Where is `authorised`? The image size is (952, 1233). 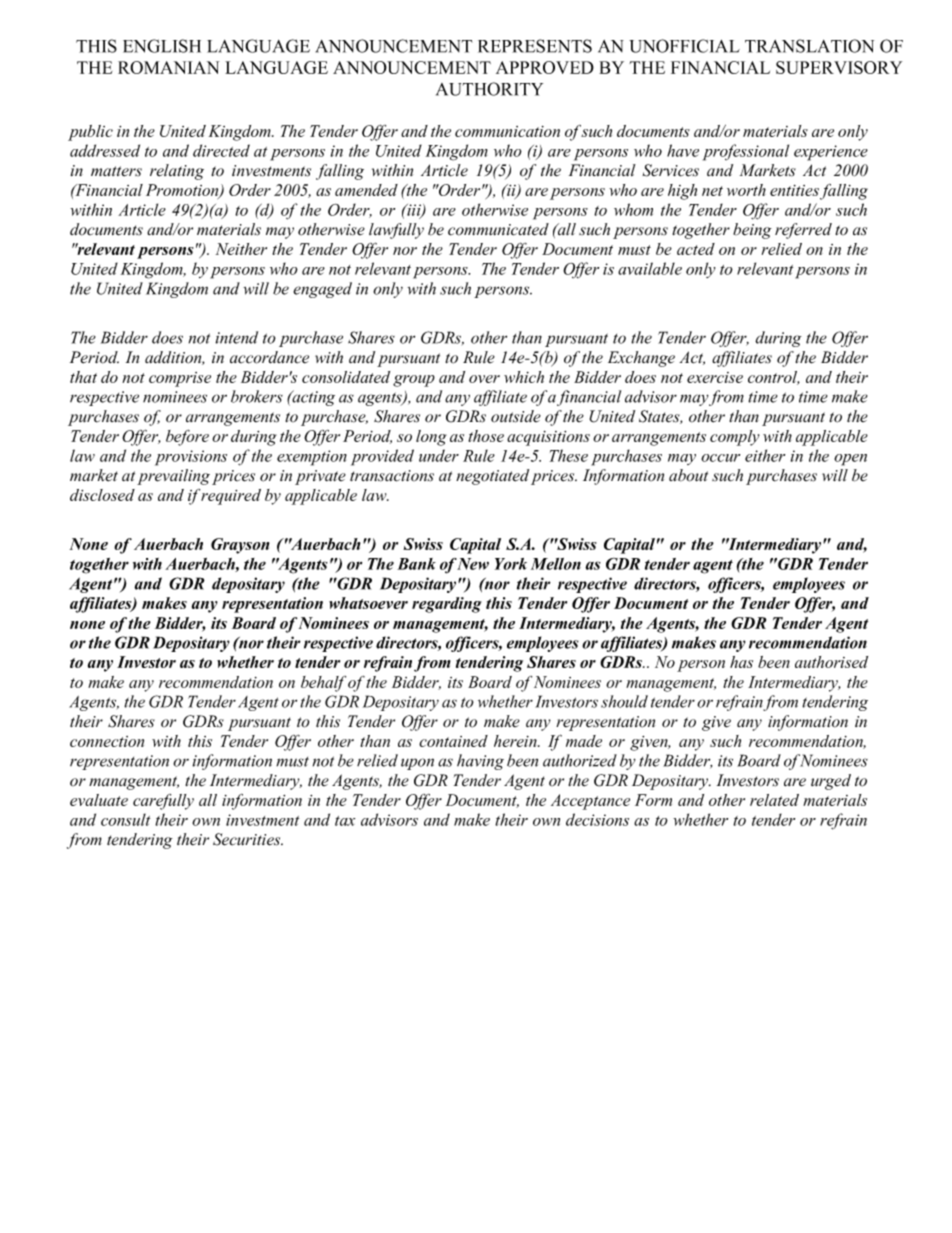 authorised is located at coordinates (831, 662).
